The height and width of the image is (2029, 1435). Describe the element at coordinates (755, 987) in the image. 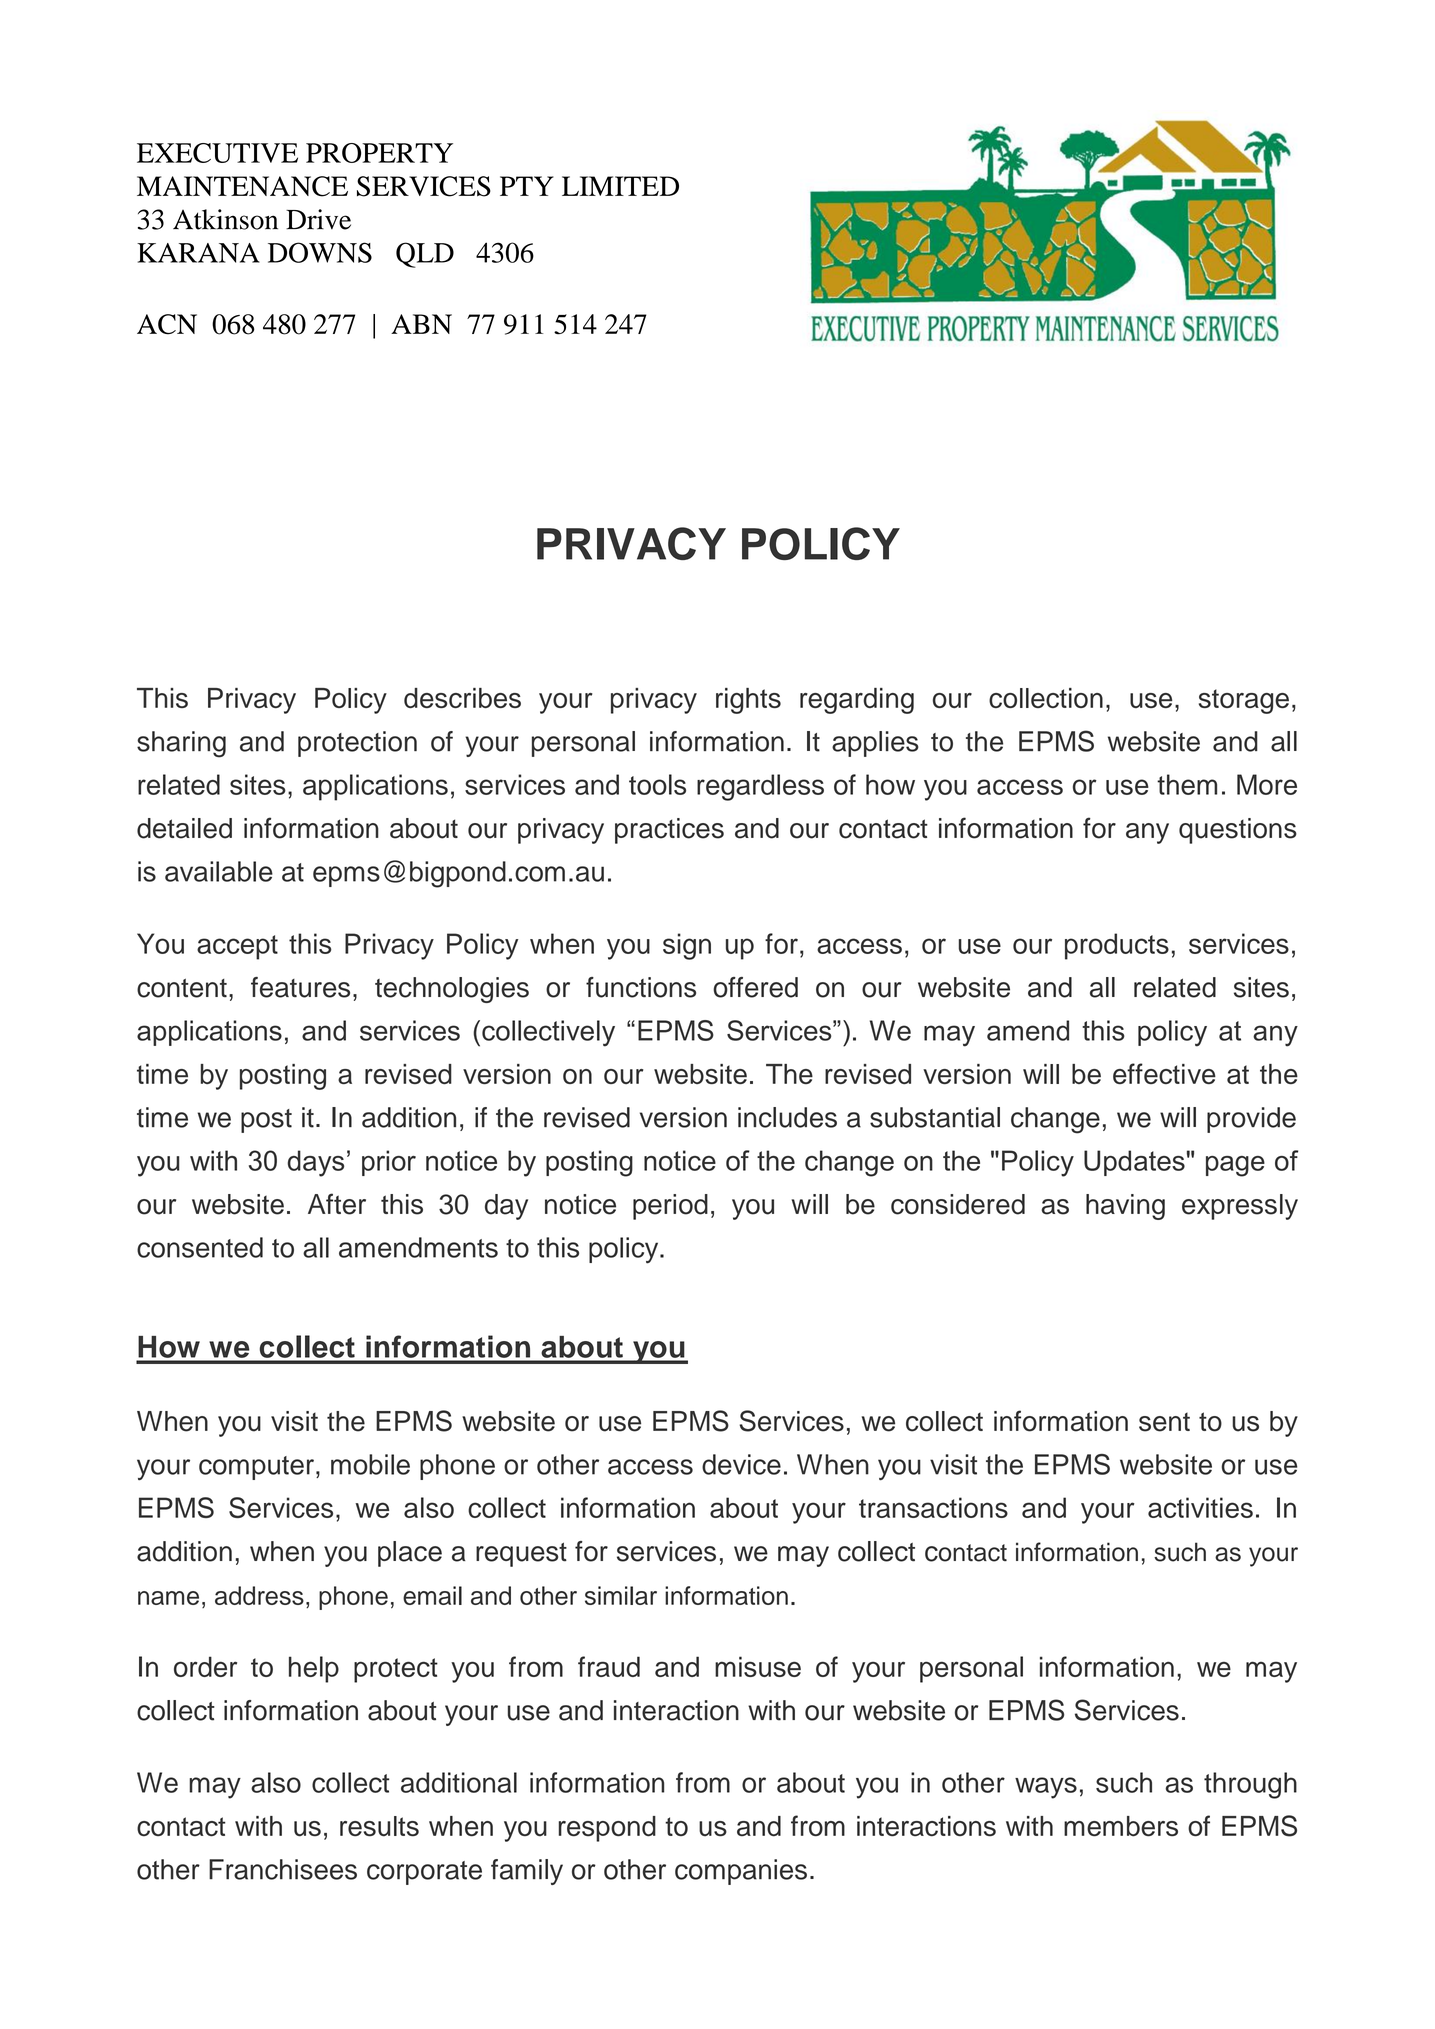

I see `offered` at that location.
